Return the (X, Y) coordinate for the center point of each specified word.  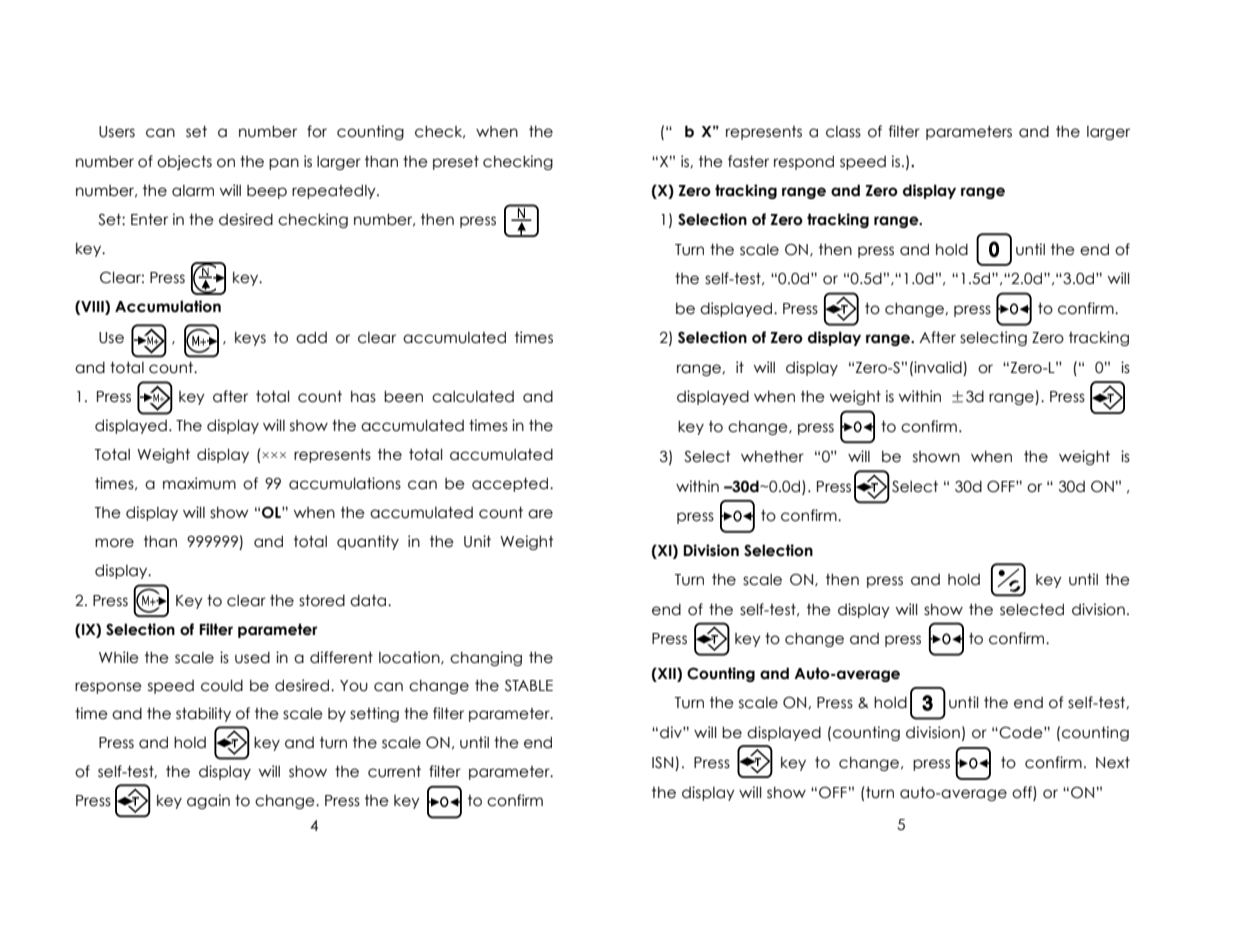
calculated (473, 396)
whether (772, 456)
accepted (510, 484)
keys (250, 338)
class (843, 132)
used (252, 658)
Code (1021, 732)
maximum (199, 483)
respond (804, 162)
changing (486, 658)
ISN (664, 763)
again (208, 801)
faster (748, 161)
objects (184, 162)
